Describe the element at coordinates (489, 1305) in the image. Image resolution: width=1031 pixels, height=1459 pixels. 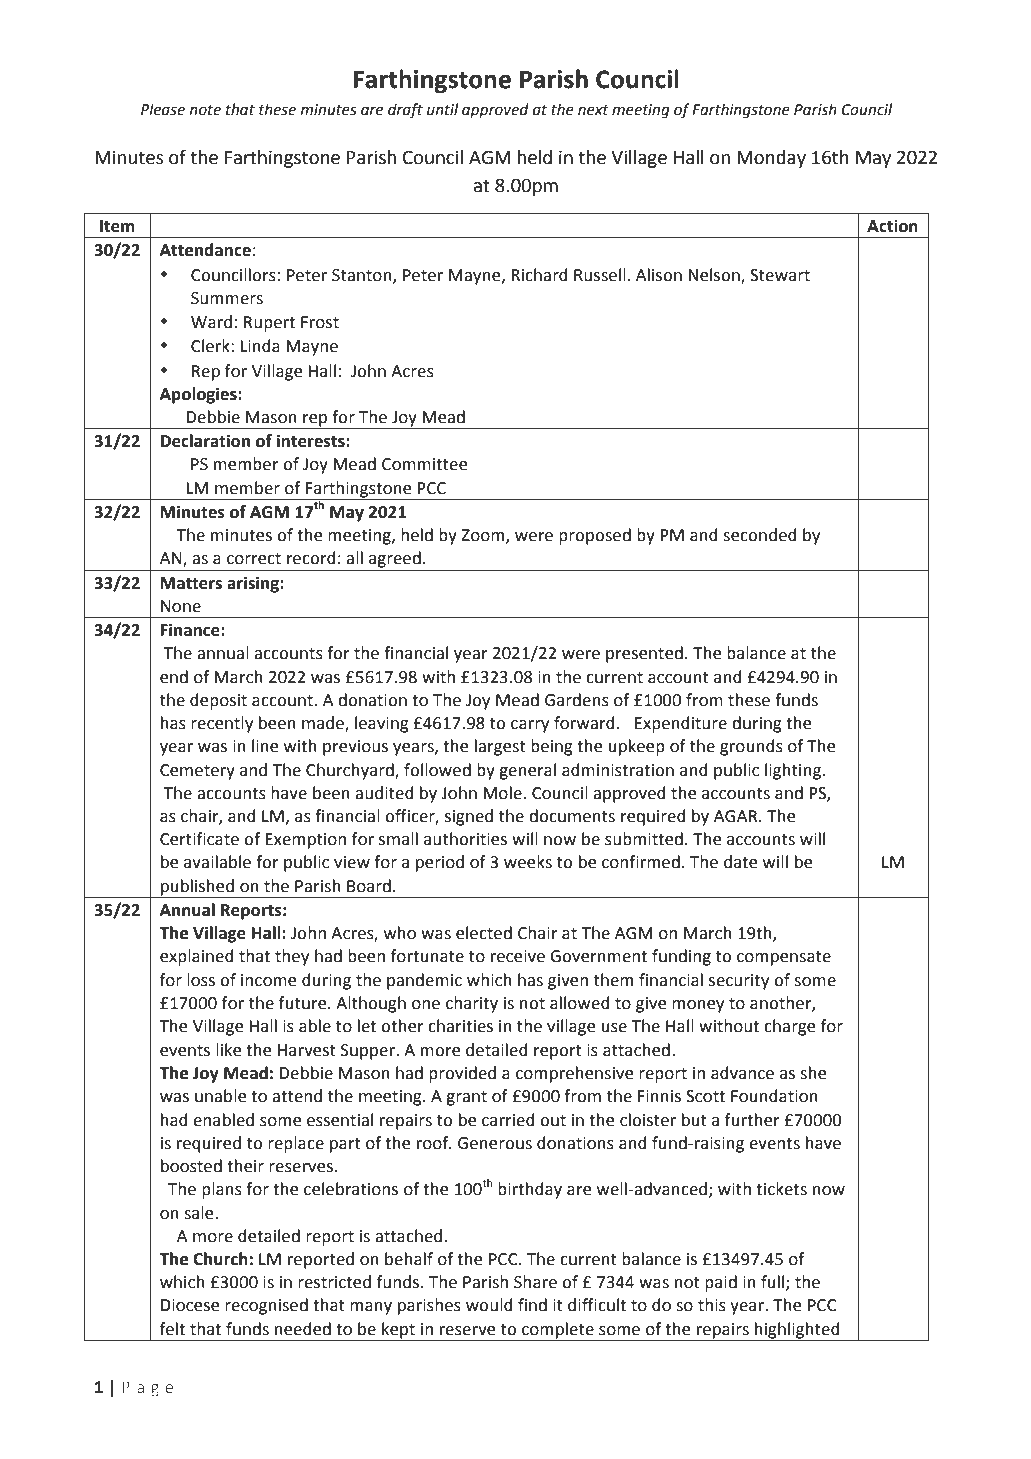
I see `would` at that location.
